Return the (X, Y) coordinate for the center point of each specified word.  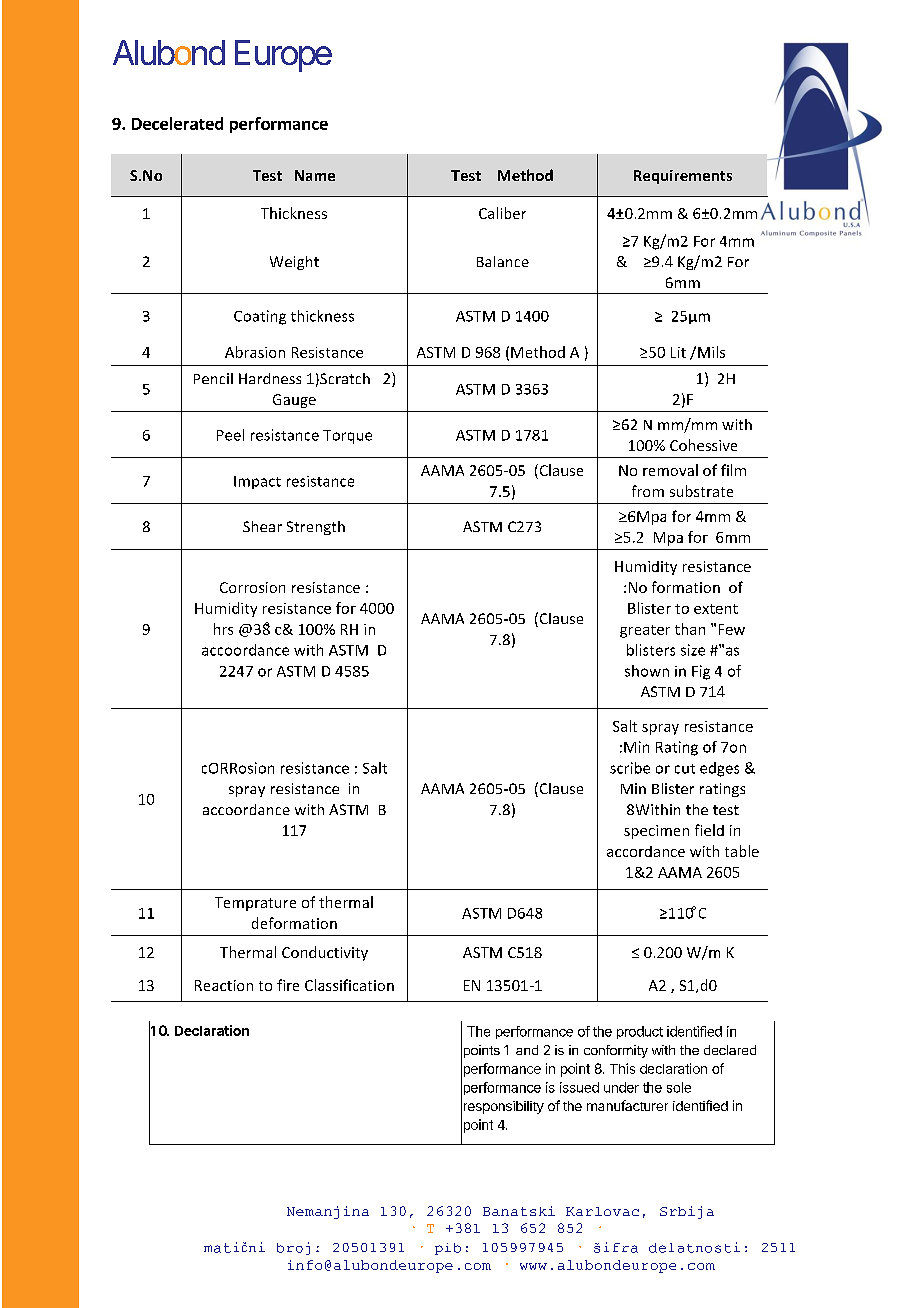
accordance (646, 851)
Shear (262, 526)
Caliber (502, 213)
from (648, 491)
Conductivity (325, 953)
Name (315, 175)
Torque (347, 437)
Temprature (255, 904)
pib (448, 1249)
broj (293, 1248)
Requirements (683, 177)
